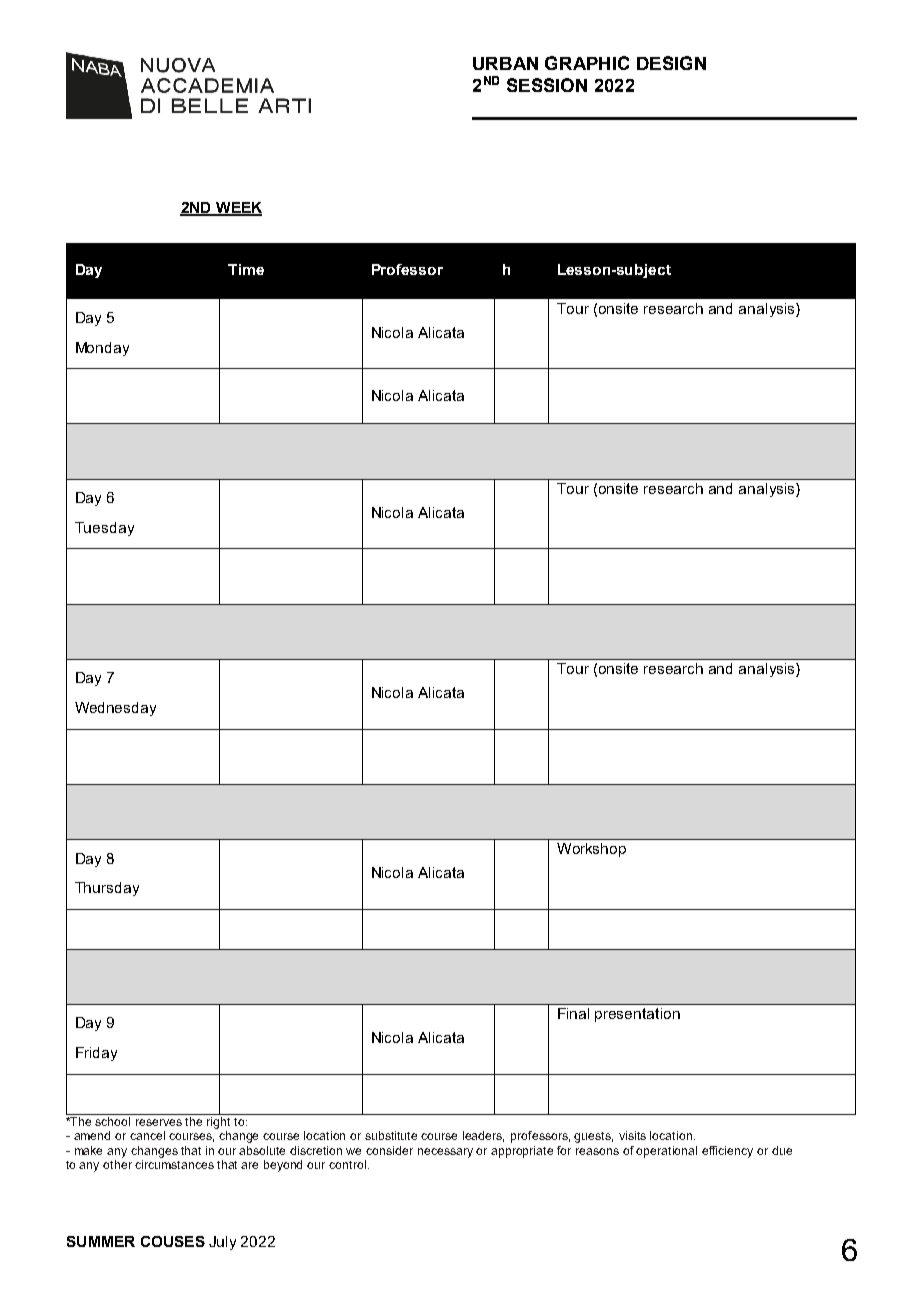 This screenshot has width=924, height=1309. Describe the element at coordinates (246, 269) in the screenshot. I see `Time` at that location.
